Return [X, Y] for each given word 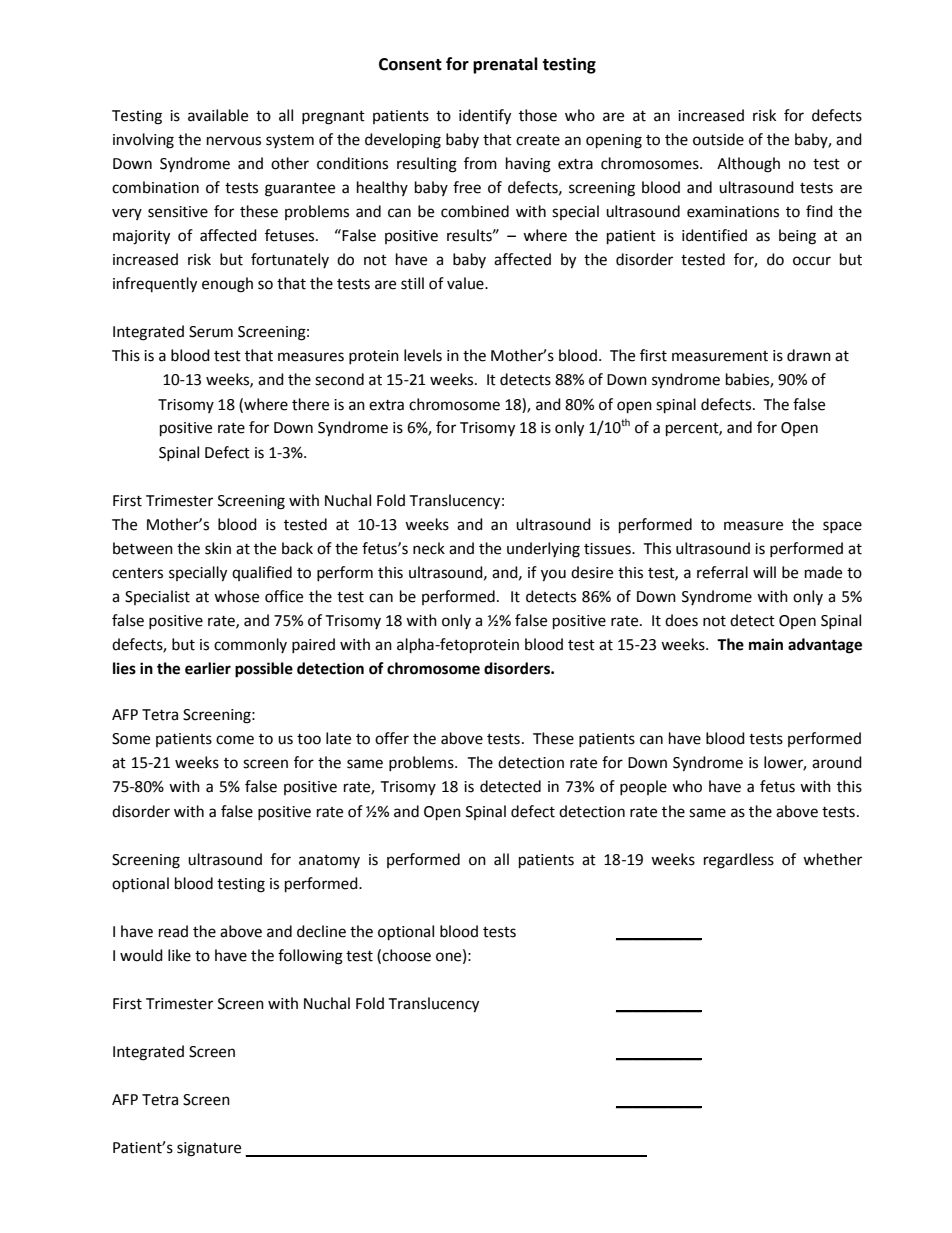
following [310, 957]
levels [423, 355]
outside [718, 139]
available [218, 115]
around [837, 762]
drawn [809, 355]
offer [392, 738]
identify [485, 117]
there [310, 404]
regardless [739, 861]
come [235, 740]
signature [209, 1149]
